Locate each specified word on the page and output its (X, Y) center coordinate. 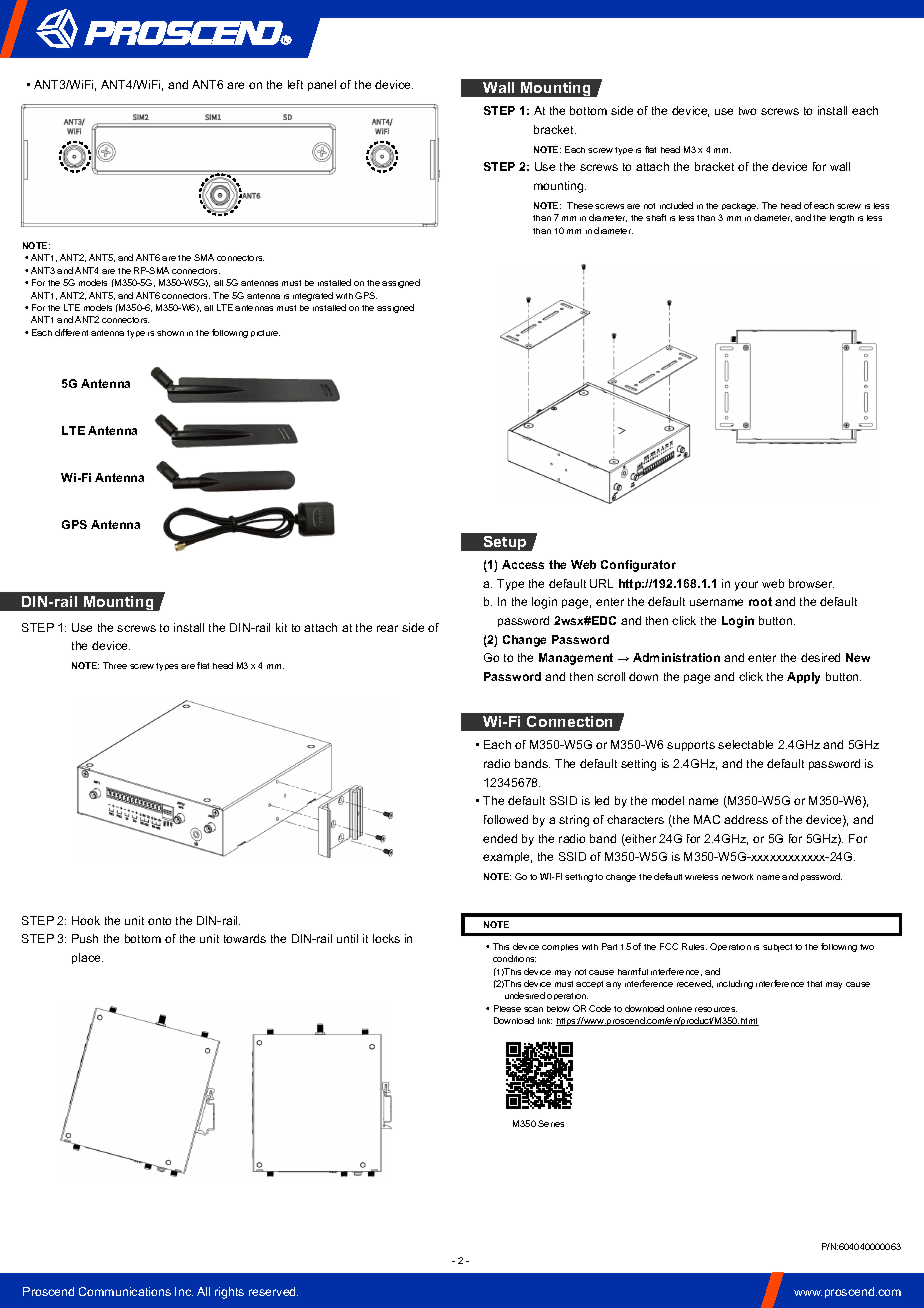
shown (170, 333)
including (735, 984)
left (295, 84)
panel (322, 85)
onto (159, 921)
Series (551, 1123)
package (740, 207)
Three (115, 665)
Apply (803, 678)
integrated (313, 296)
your (746, 586)
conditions (514, 958)
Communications (125, 1291)
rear (387, 628)
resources (716, 1009)
